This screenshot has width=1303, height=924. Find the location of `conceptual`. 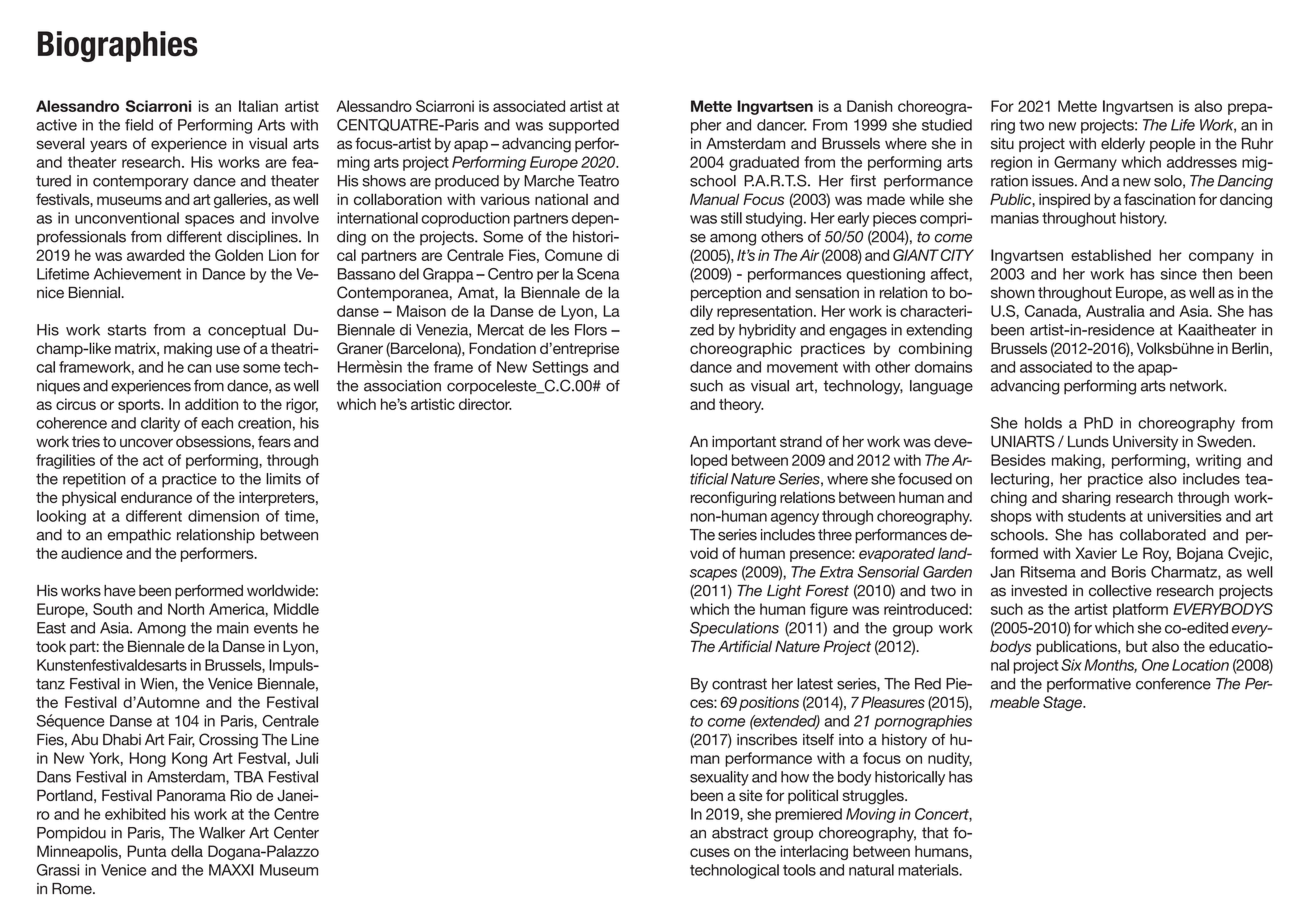

conceptual is located at coordinates (247, 331).
